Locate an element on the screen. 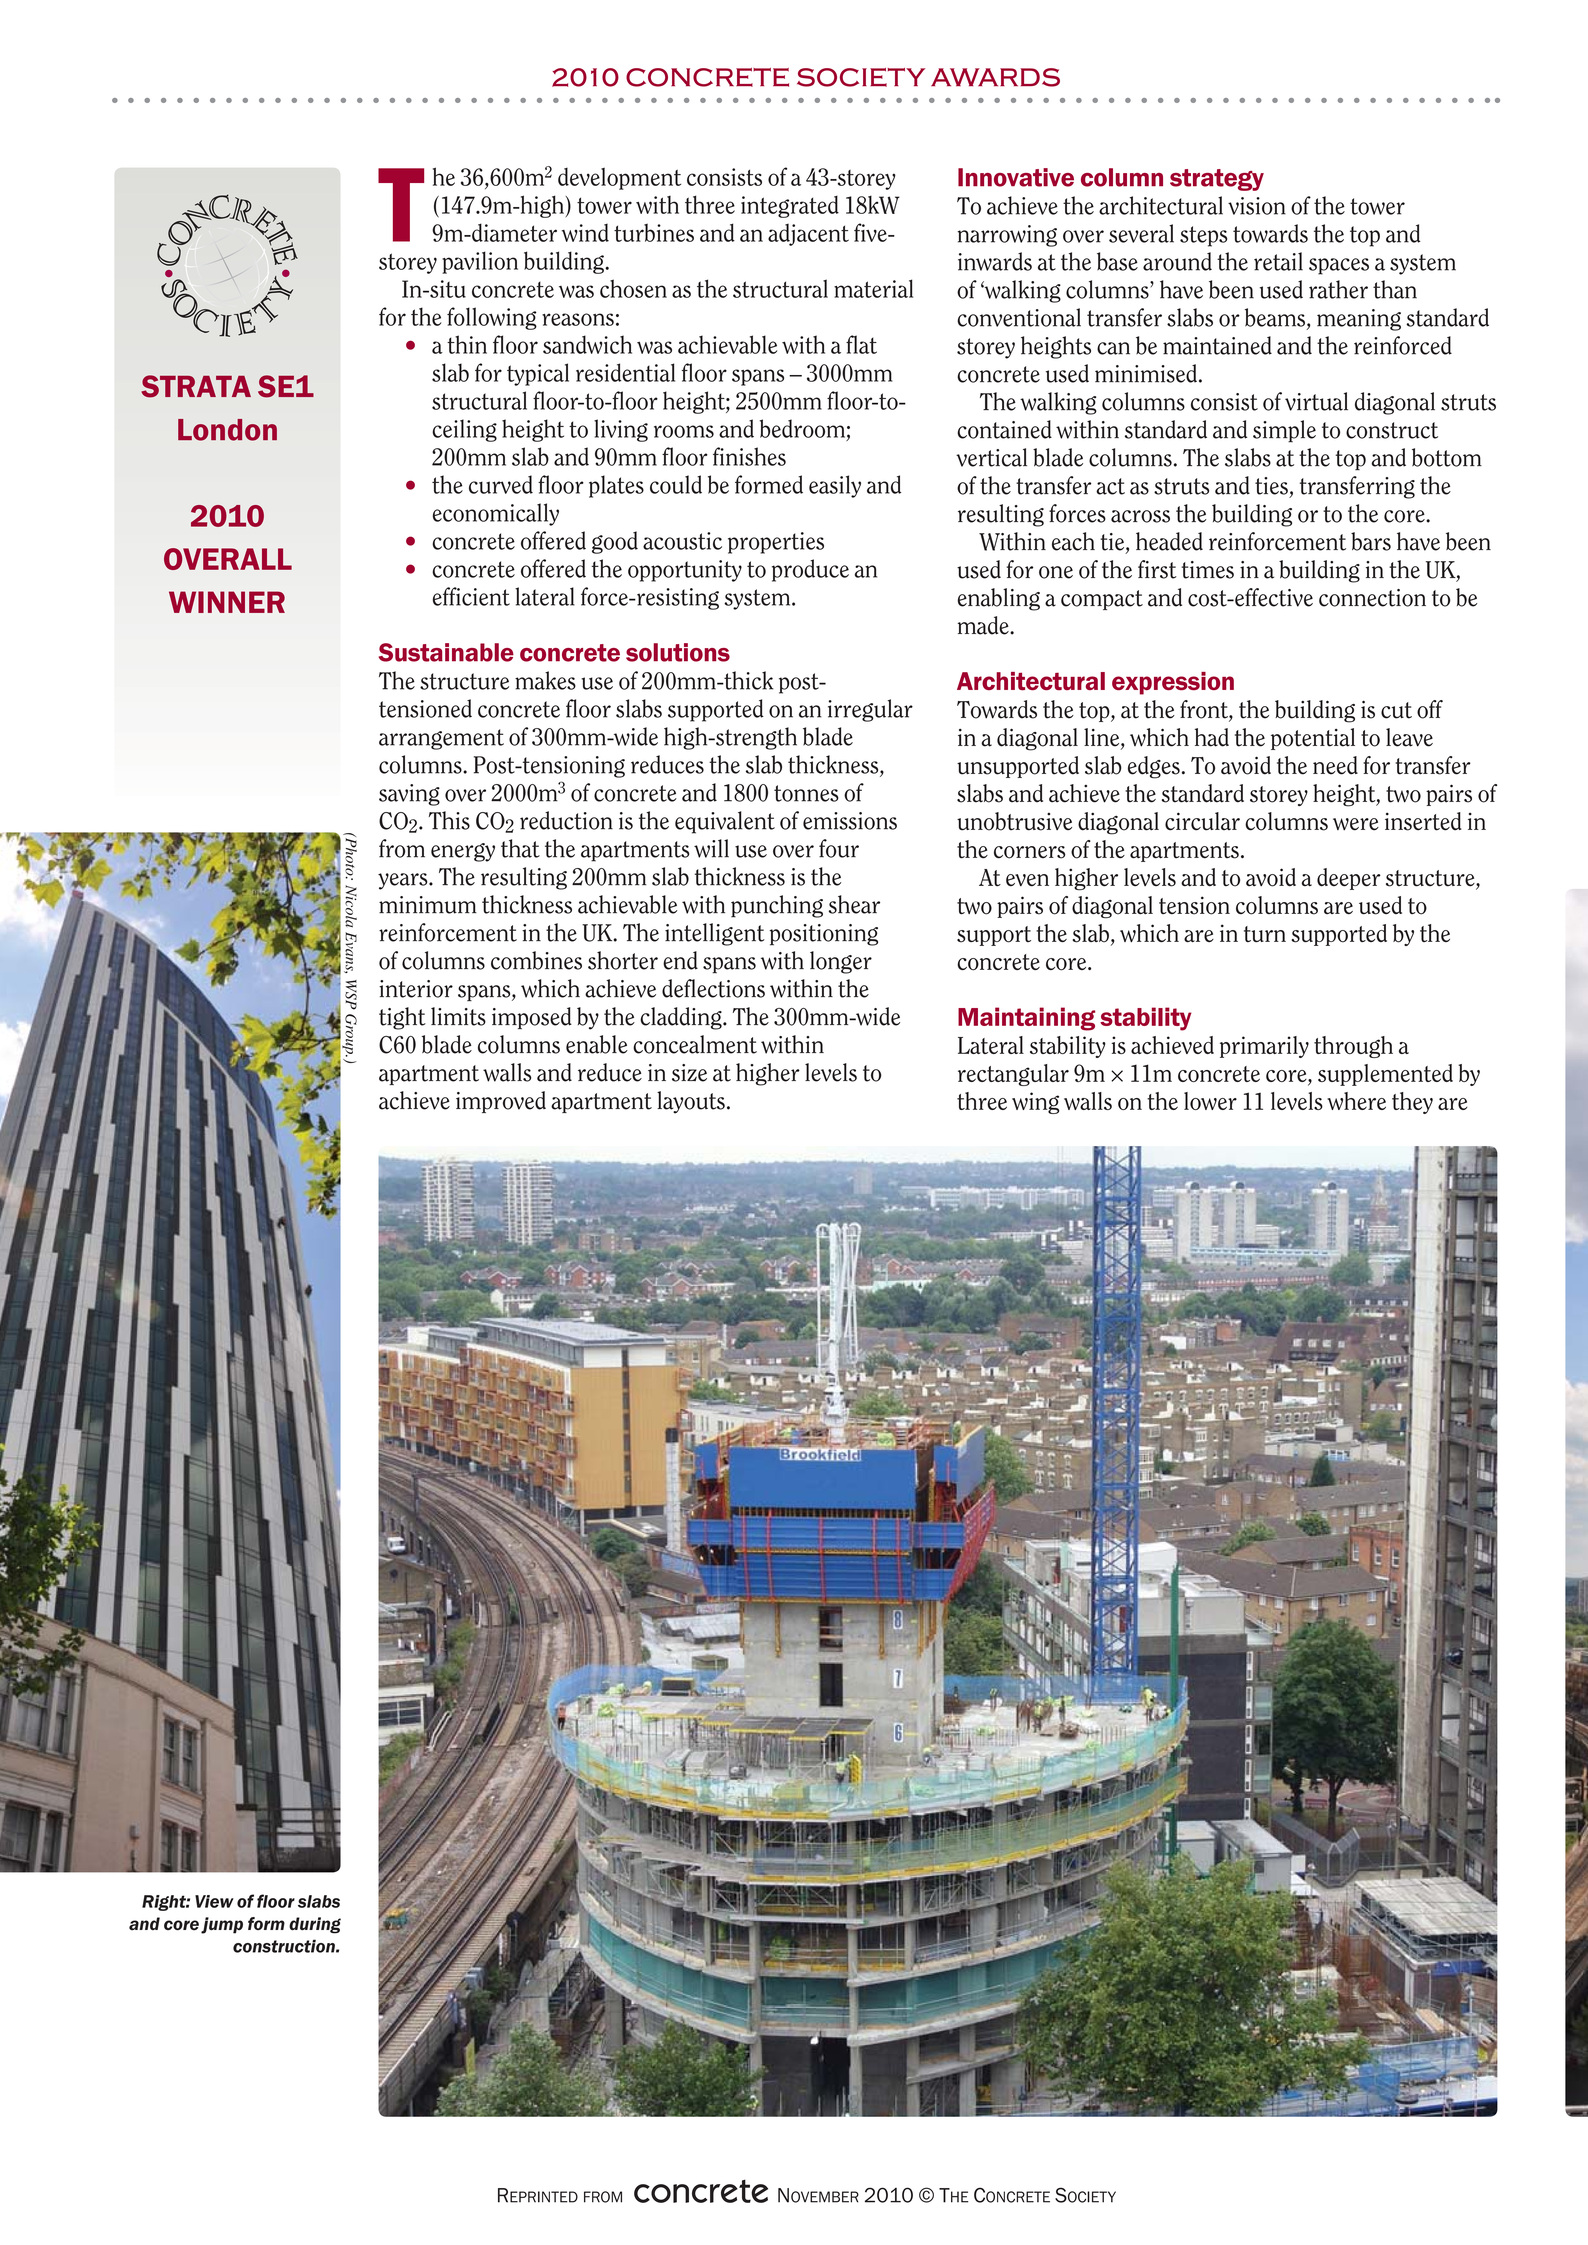  during is located at coordinates (315, 1925).
